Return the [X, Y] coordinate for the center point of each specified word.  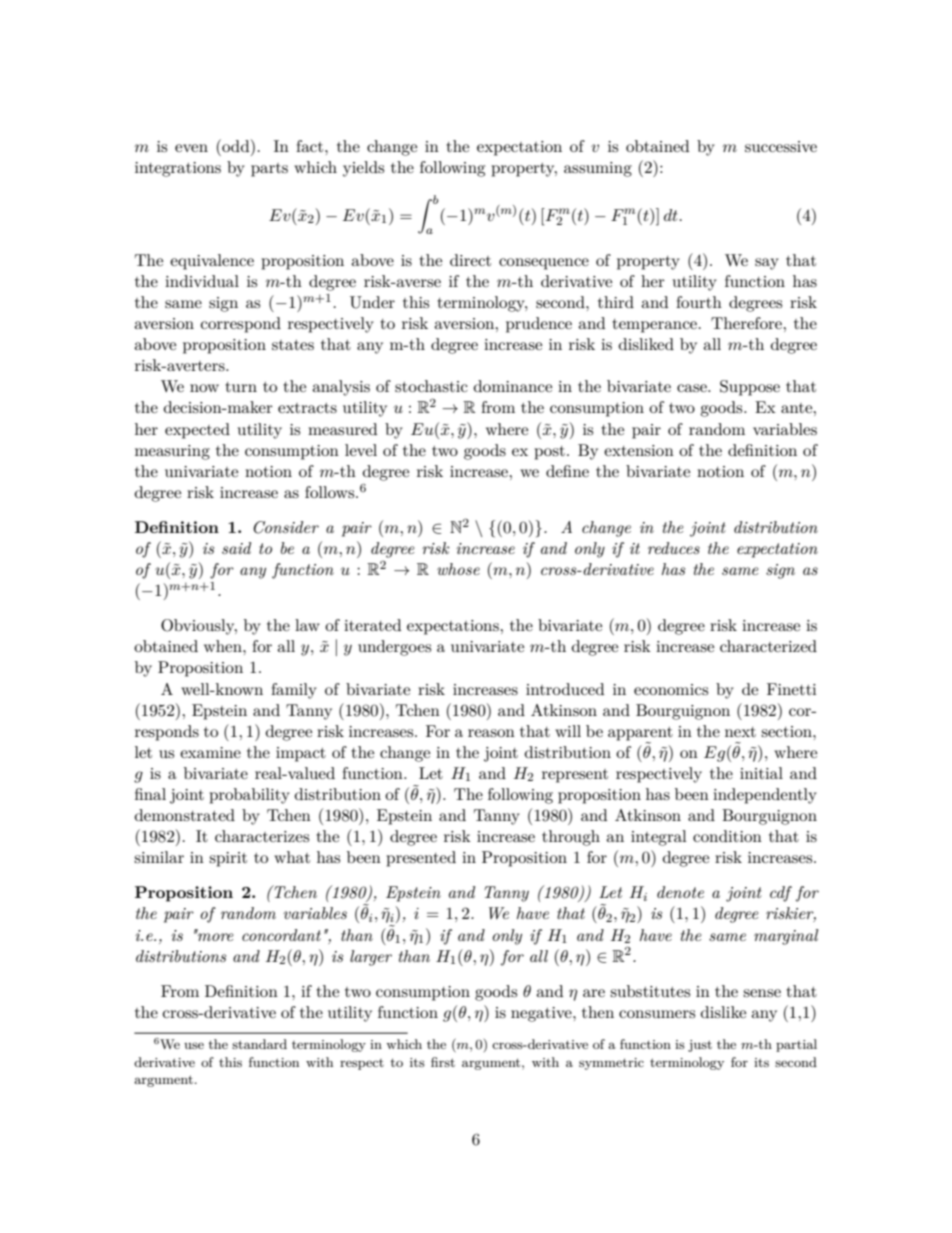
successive [781, 146]
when [224, 646]
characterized [768, 646]
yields [363, 169]
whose [458, 569]
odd [236, 145]
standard [259, 1044]
